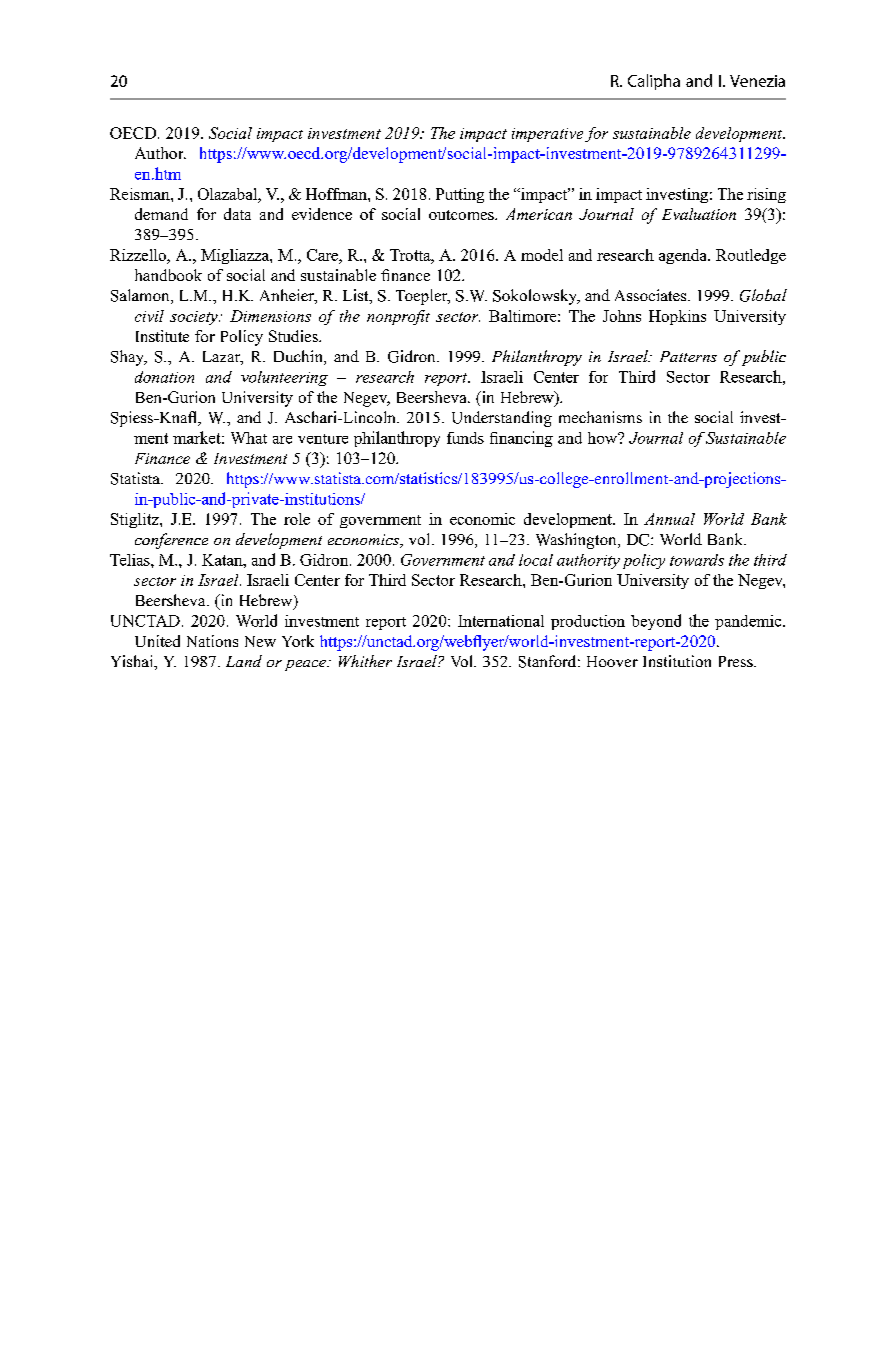  I want to click on Evaluation, so click(699, 214).
